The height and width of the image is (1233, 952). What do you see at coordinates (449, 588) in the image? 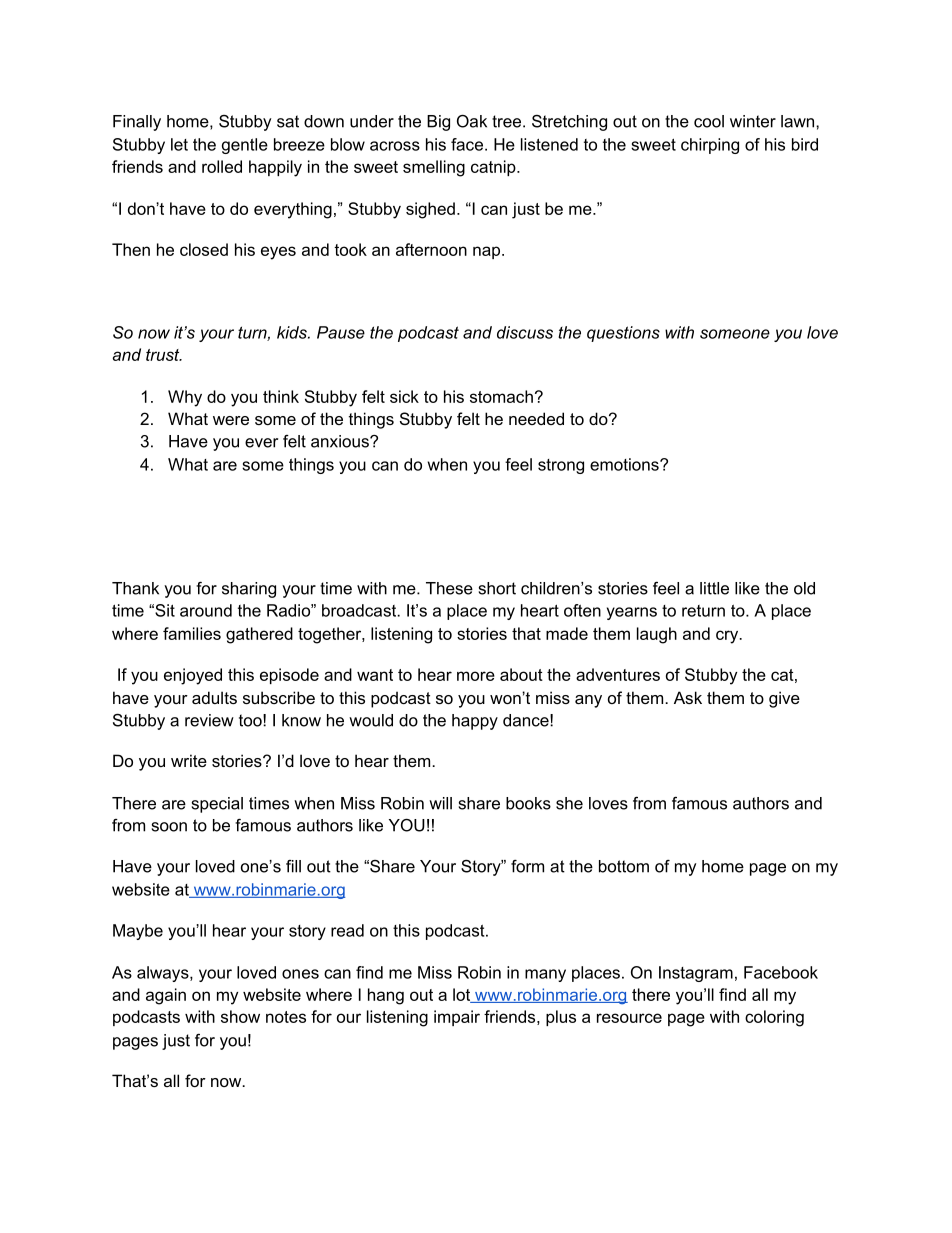
I see `These` at bounding box center [449, 588].
